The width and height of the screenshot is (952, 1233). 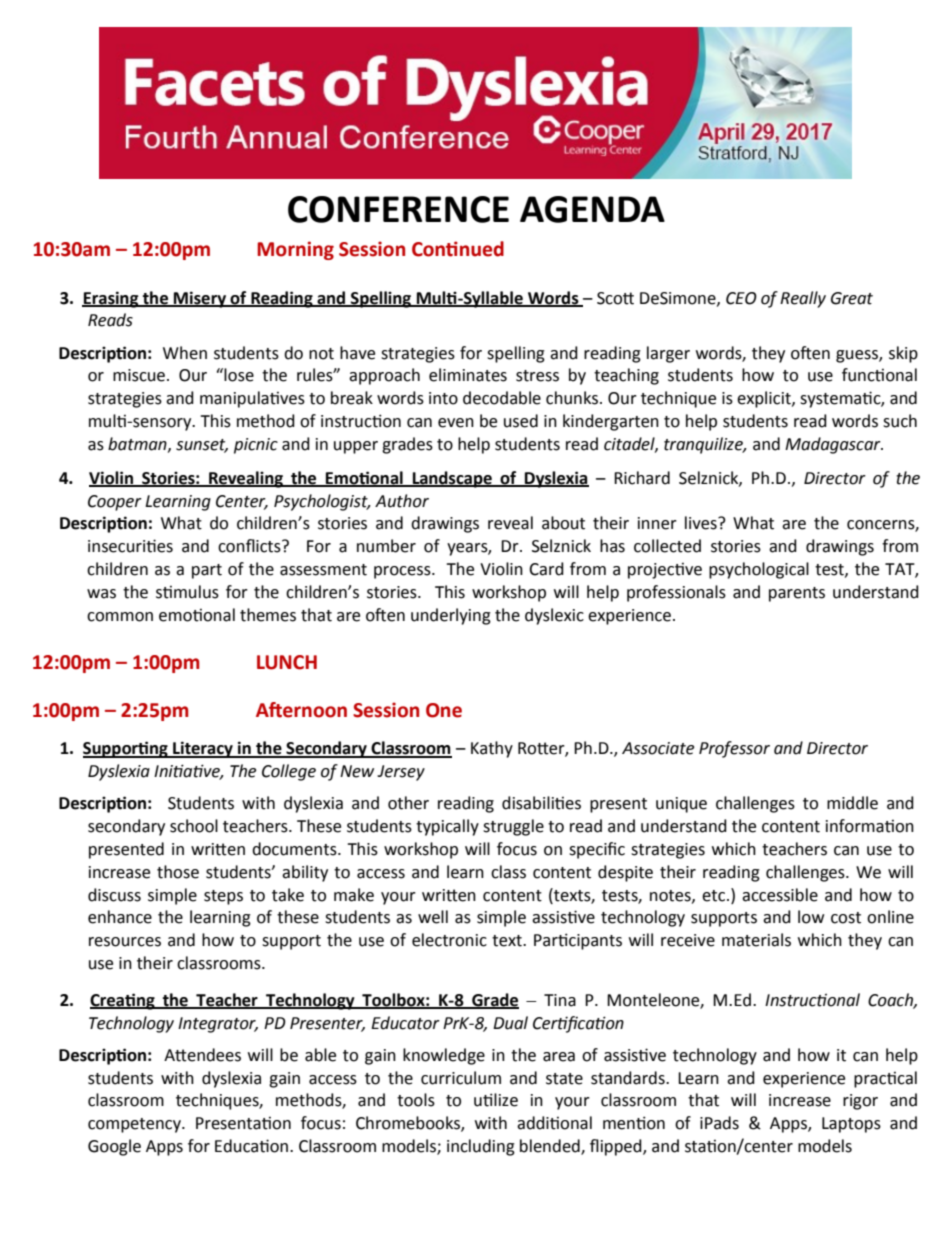 What do you see at coordinates (759, 570) in the screenshot?
I see `psychological` at bounding box center [759, 570].
